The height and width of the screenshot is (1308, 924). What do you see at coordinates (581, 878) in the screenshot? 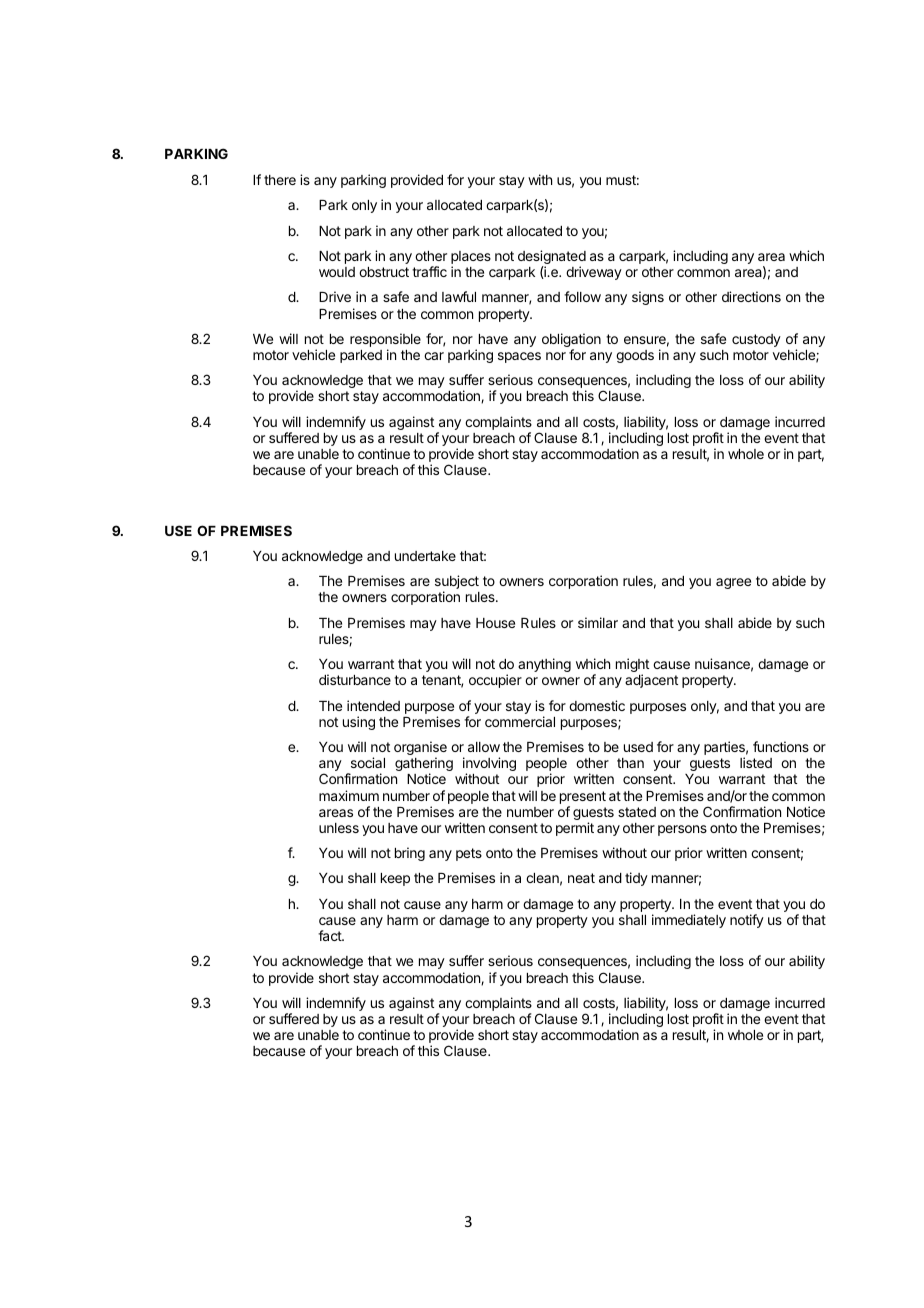
I see `neat` at bounding box center [581, 878].
